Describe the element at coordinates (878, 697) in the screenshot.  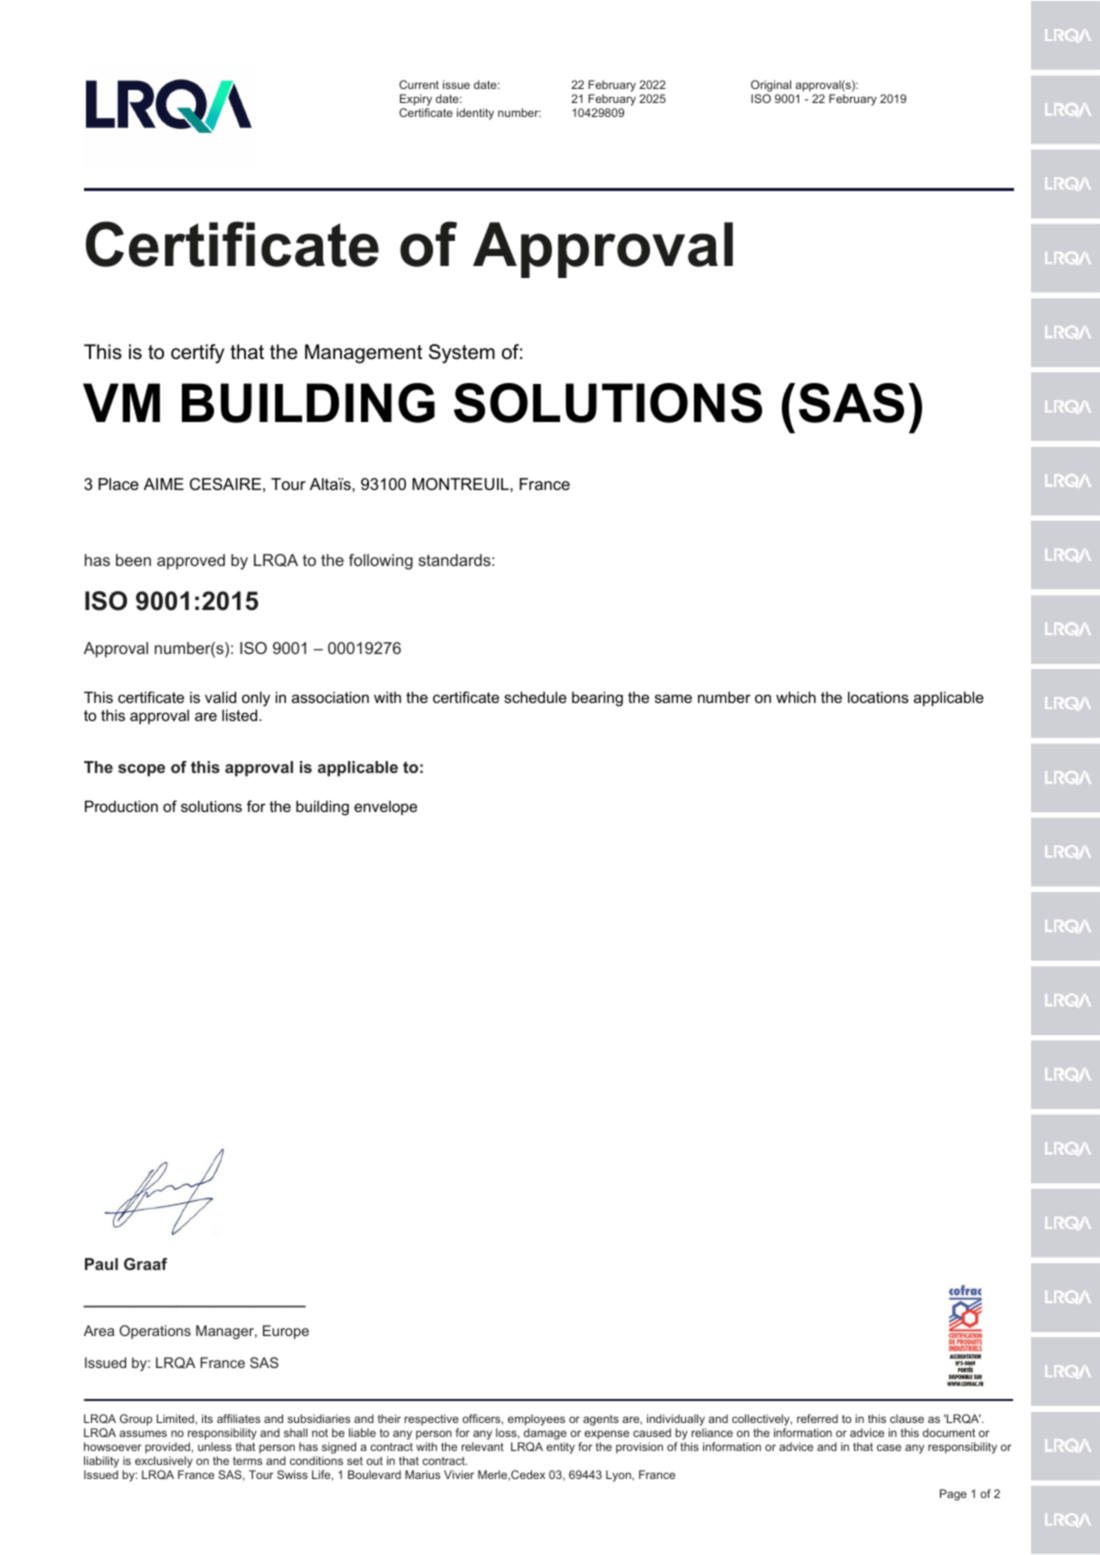
I see `locations` at that location.
